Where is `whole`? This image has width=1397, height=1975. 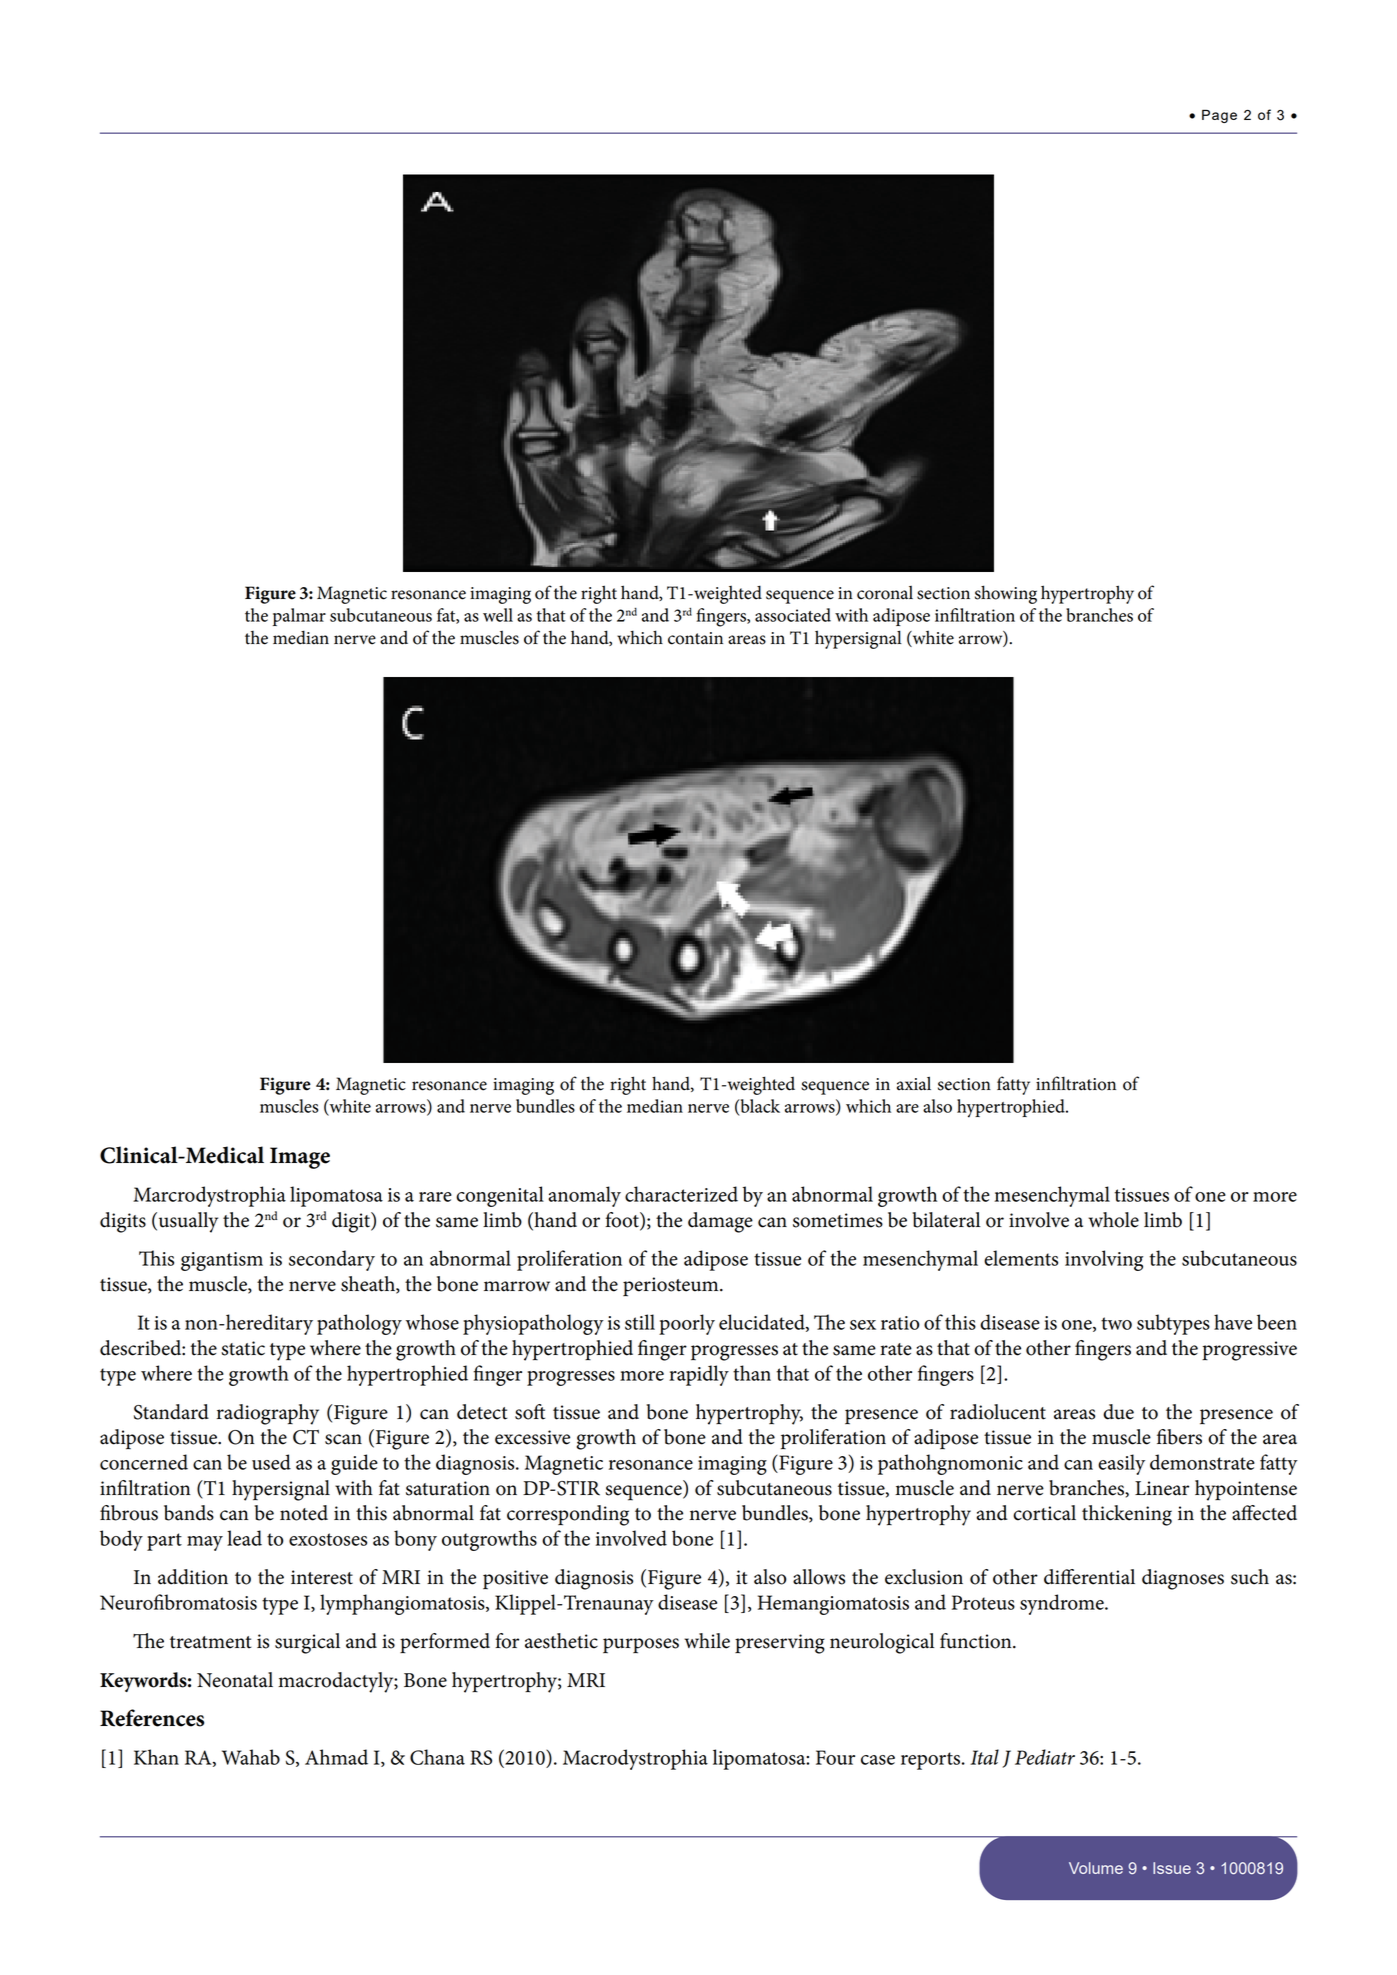
whole is located at coordinates (1113, 1220).
